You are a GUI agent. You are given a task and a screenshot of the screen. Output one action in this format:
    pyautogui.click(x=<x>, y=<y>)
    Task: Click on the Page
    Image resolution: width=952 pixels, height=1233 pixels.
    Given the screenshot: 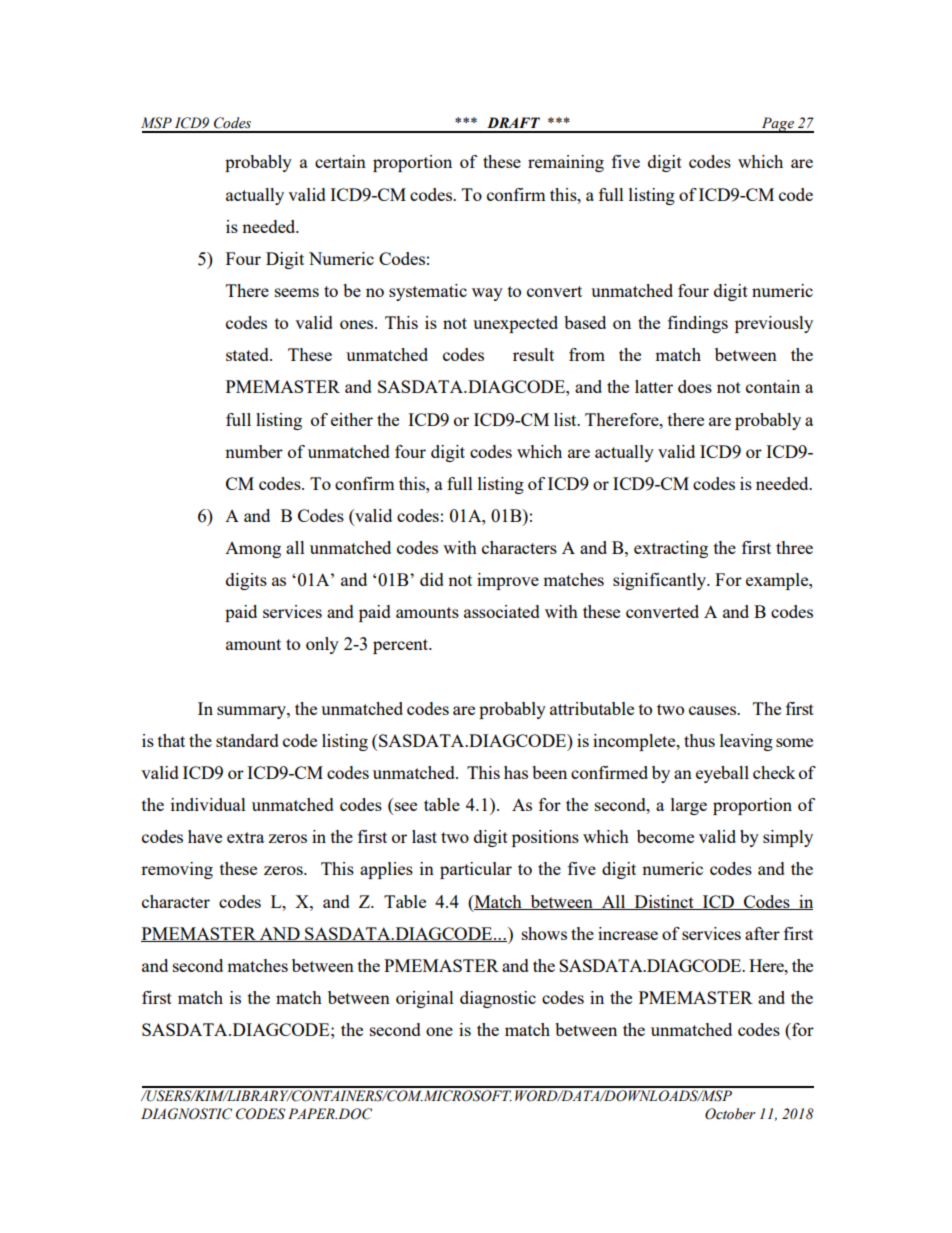 What is the action you would take?
    pyautogui.click(x=778, y=125)
